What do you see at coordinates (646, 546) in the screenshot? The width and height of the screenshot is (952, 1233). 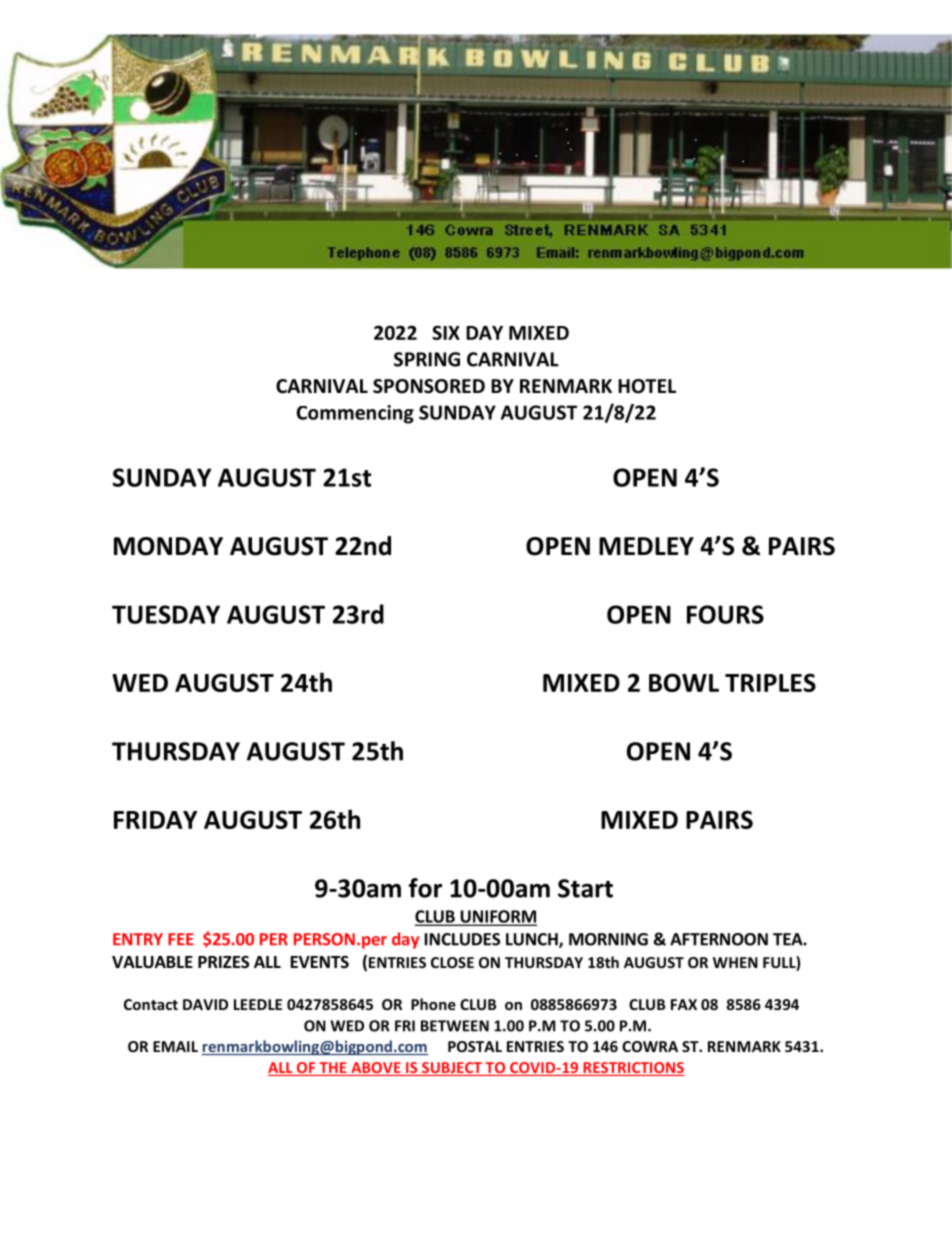 I see `MEDLEY` at bounding box center [646, 546].
